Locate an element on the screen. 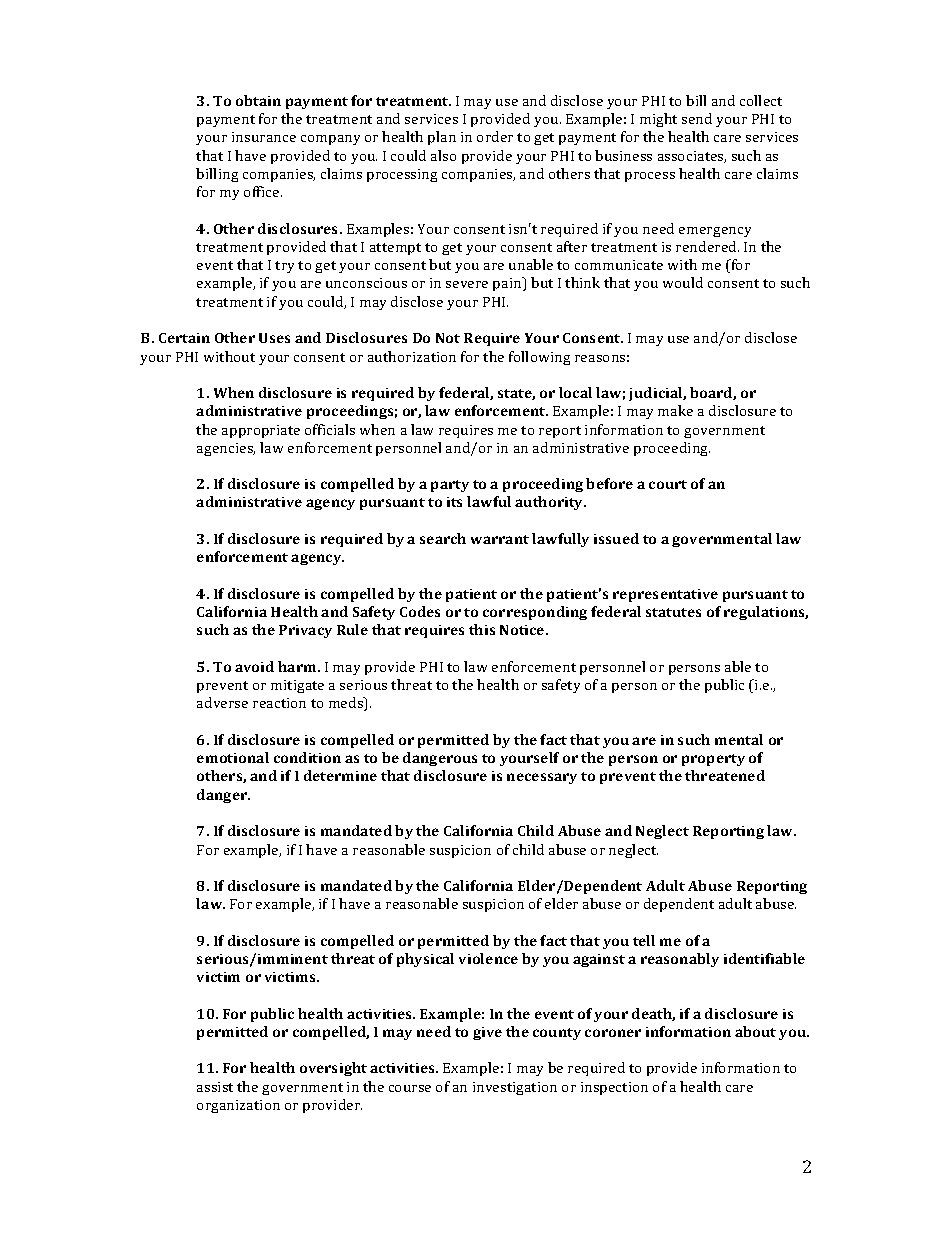 Image resolution: width=952 pixels, height=1233 pixels. send is located at coordinates (697, 118).
